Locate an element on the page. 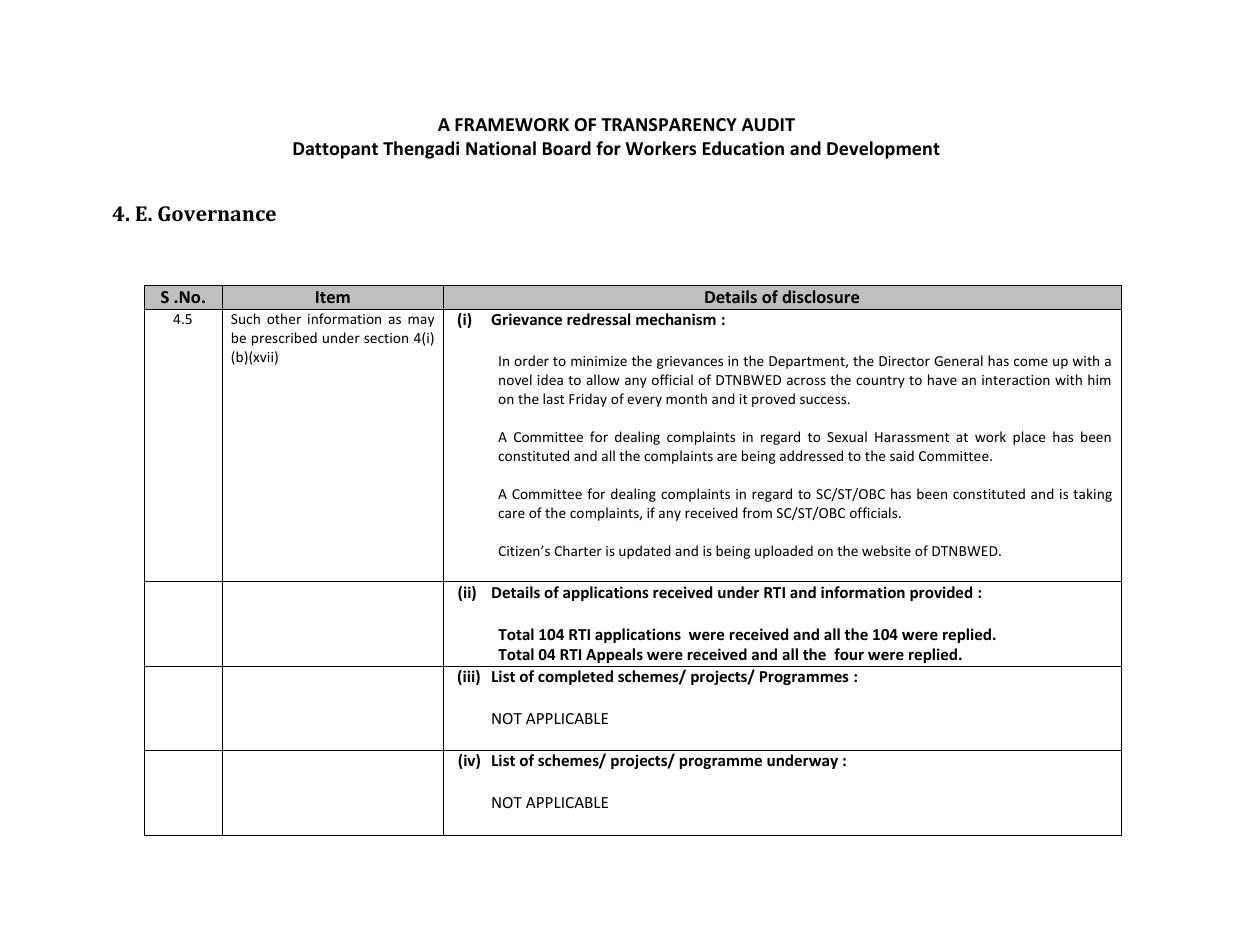 This page has height=952, width=1233. Development is located at coordinates (883, 150).
